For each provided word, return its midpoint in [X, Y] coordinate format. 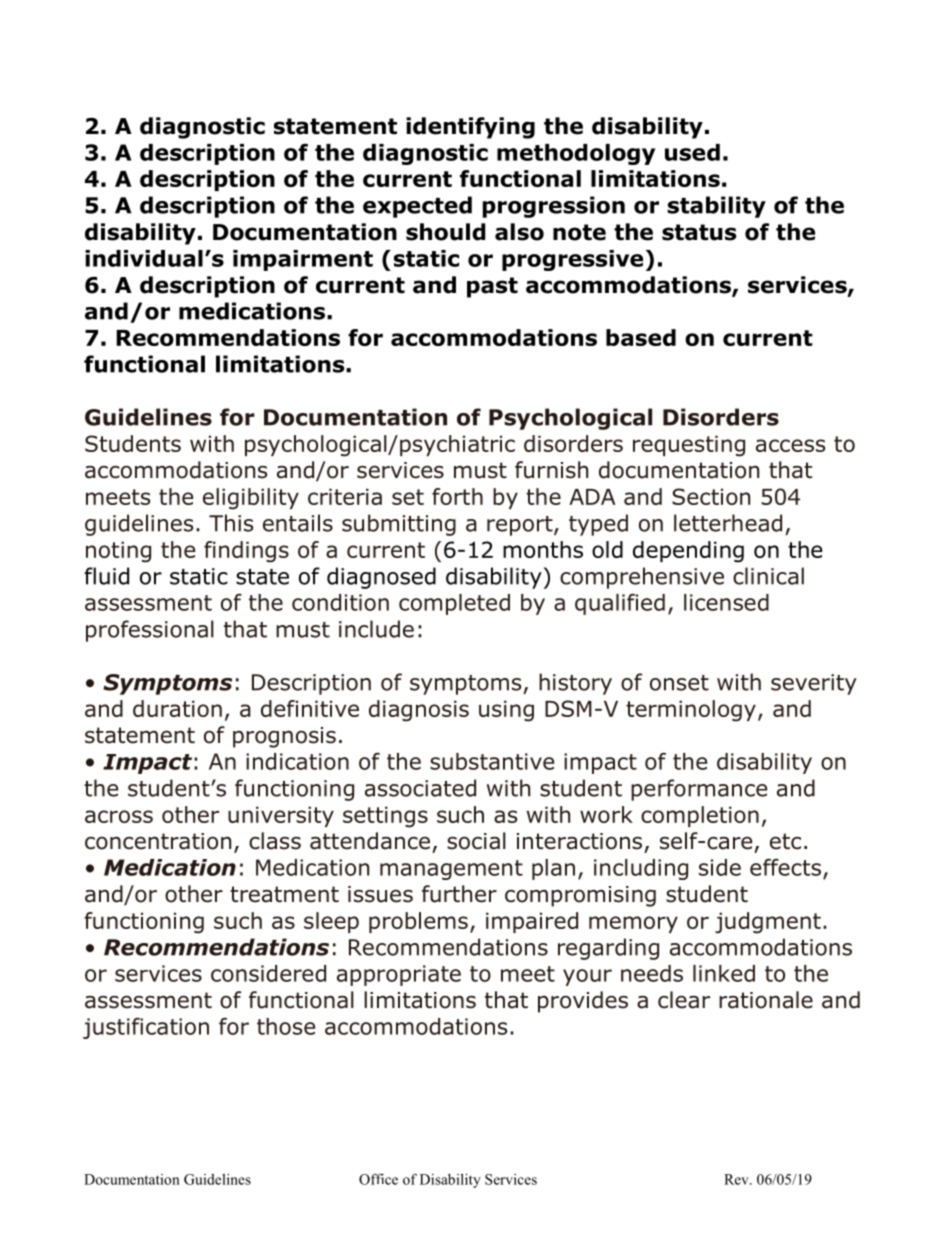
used [692, 152]
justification [146, 1028]
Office [378, 1179]
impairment [303, 260]
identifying [470, 128]
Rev [737, 1179]
